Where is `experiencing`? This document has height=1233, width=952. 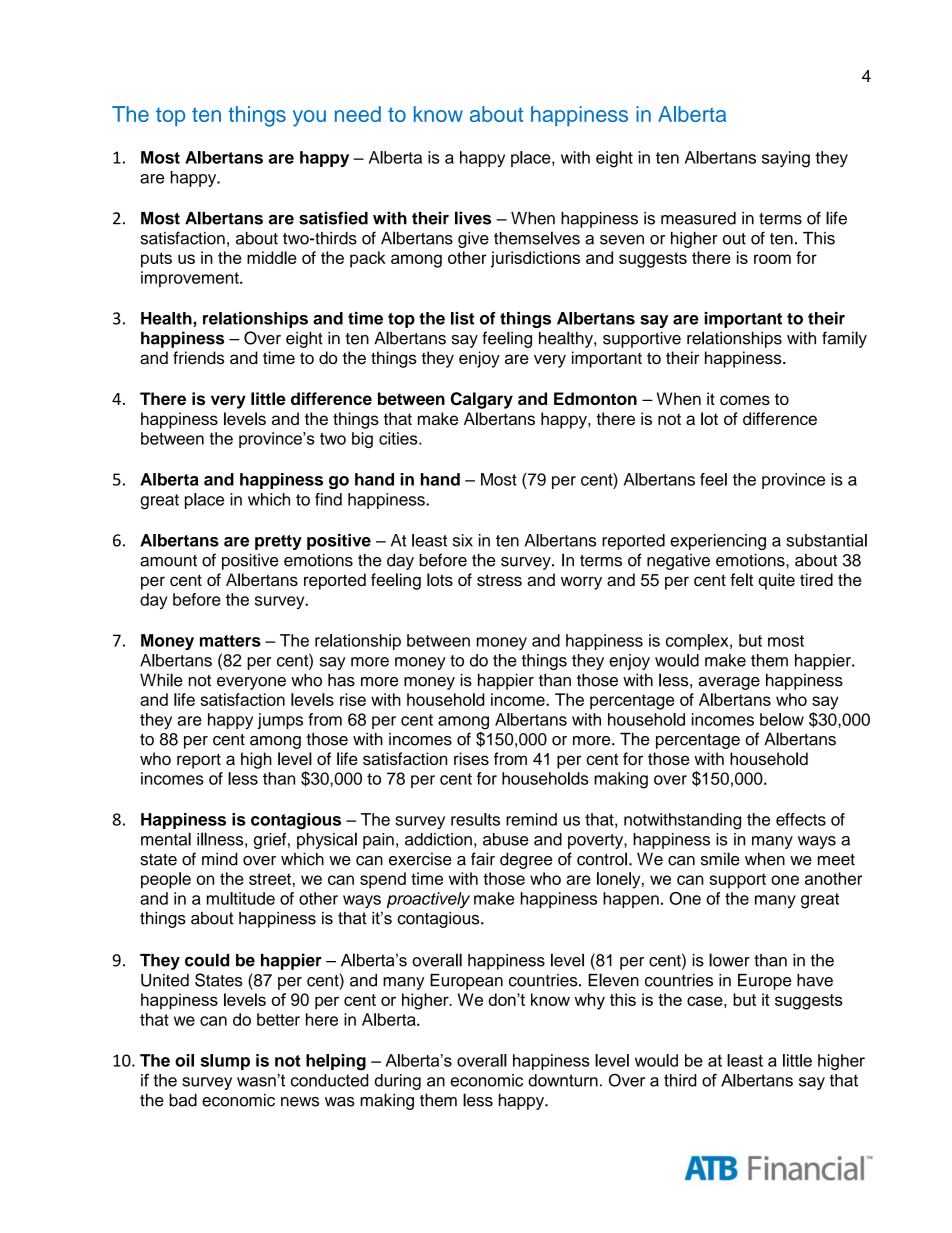
experiencing is located at coordinates (718, 542).
